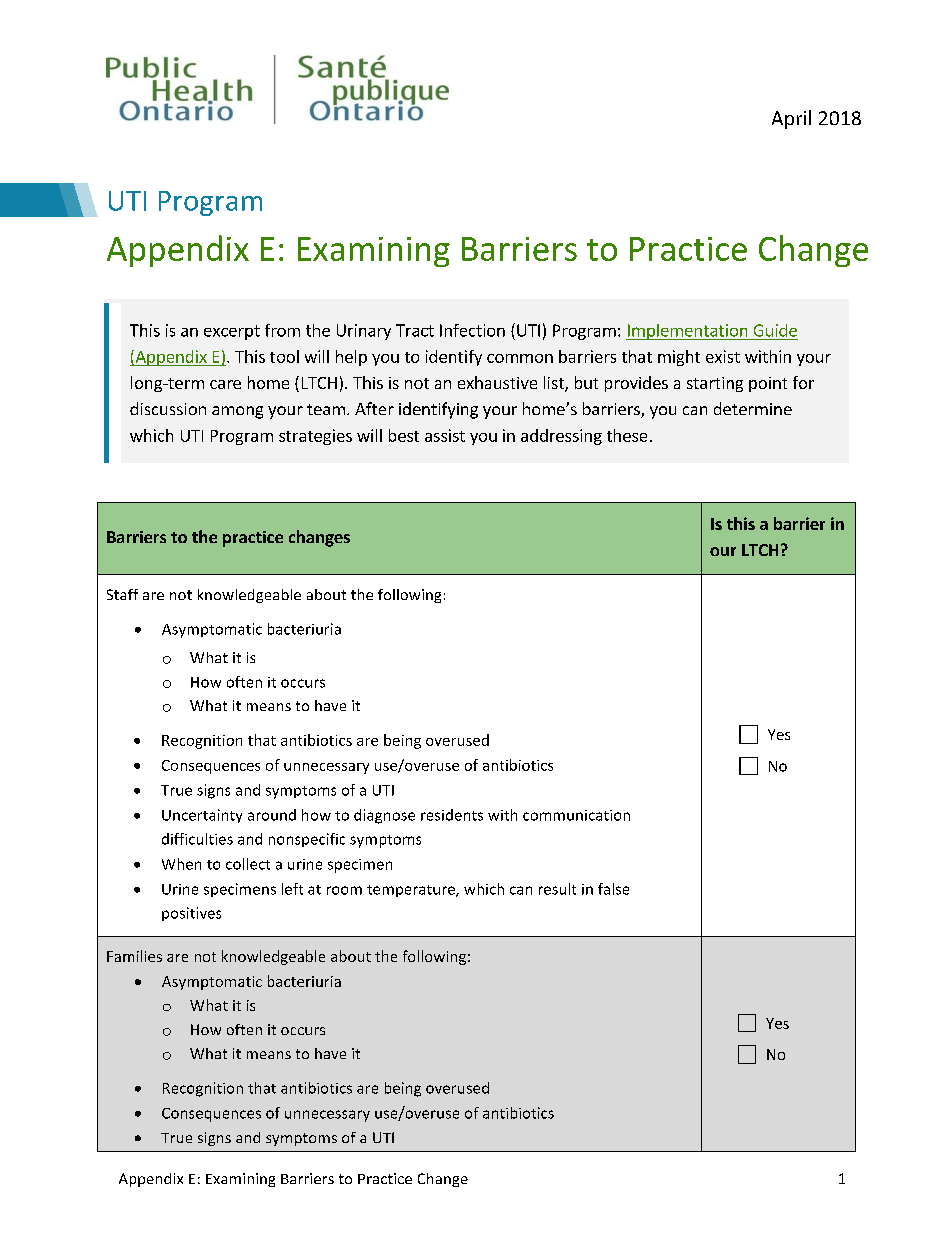 This screenshot has height=1233, width=952. I want to click on April, so click(791, 119).
